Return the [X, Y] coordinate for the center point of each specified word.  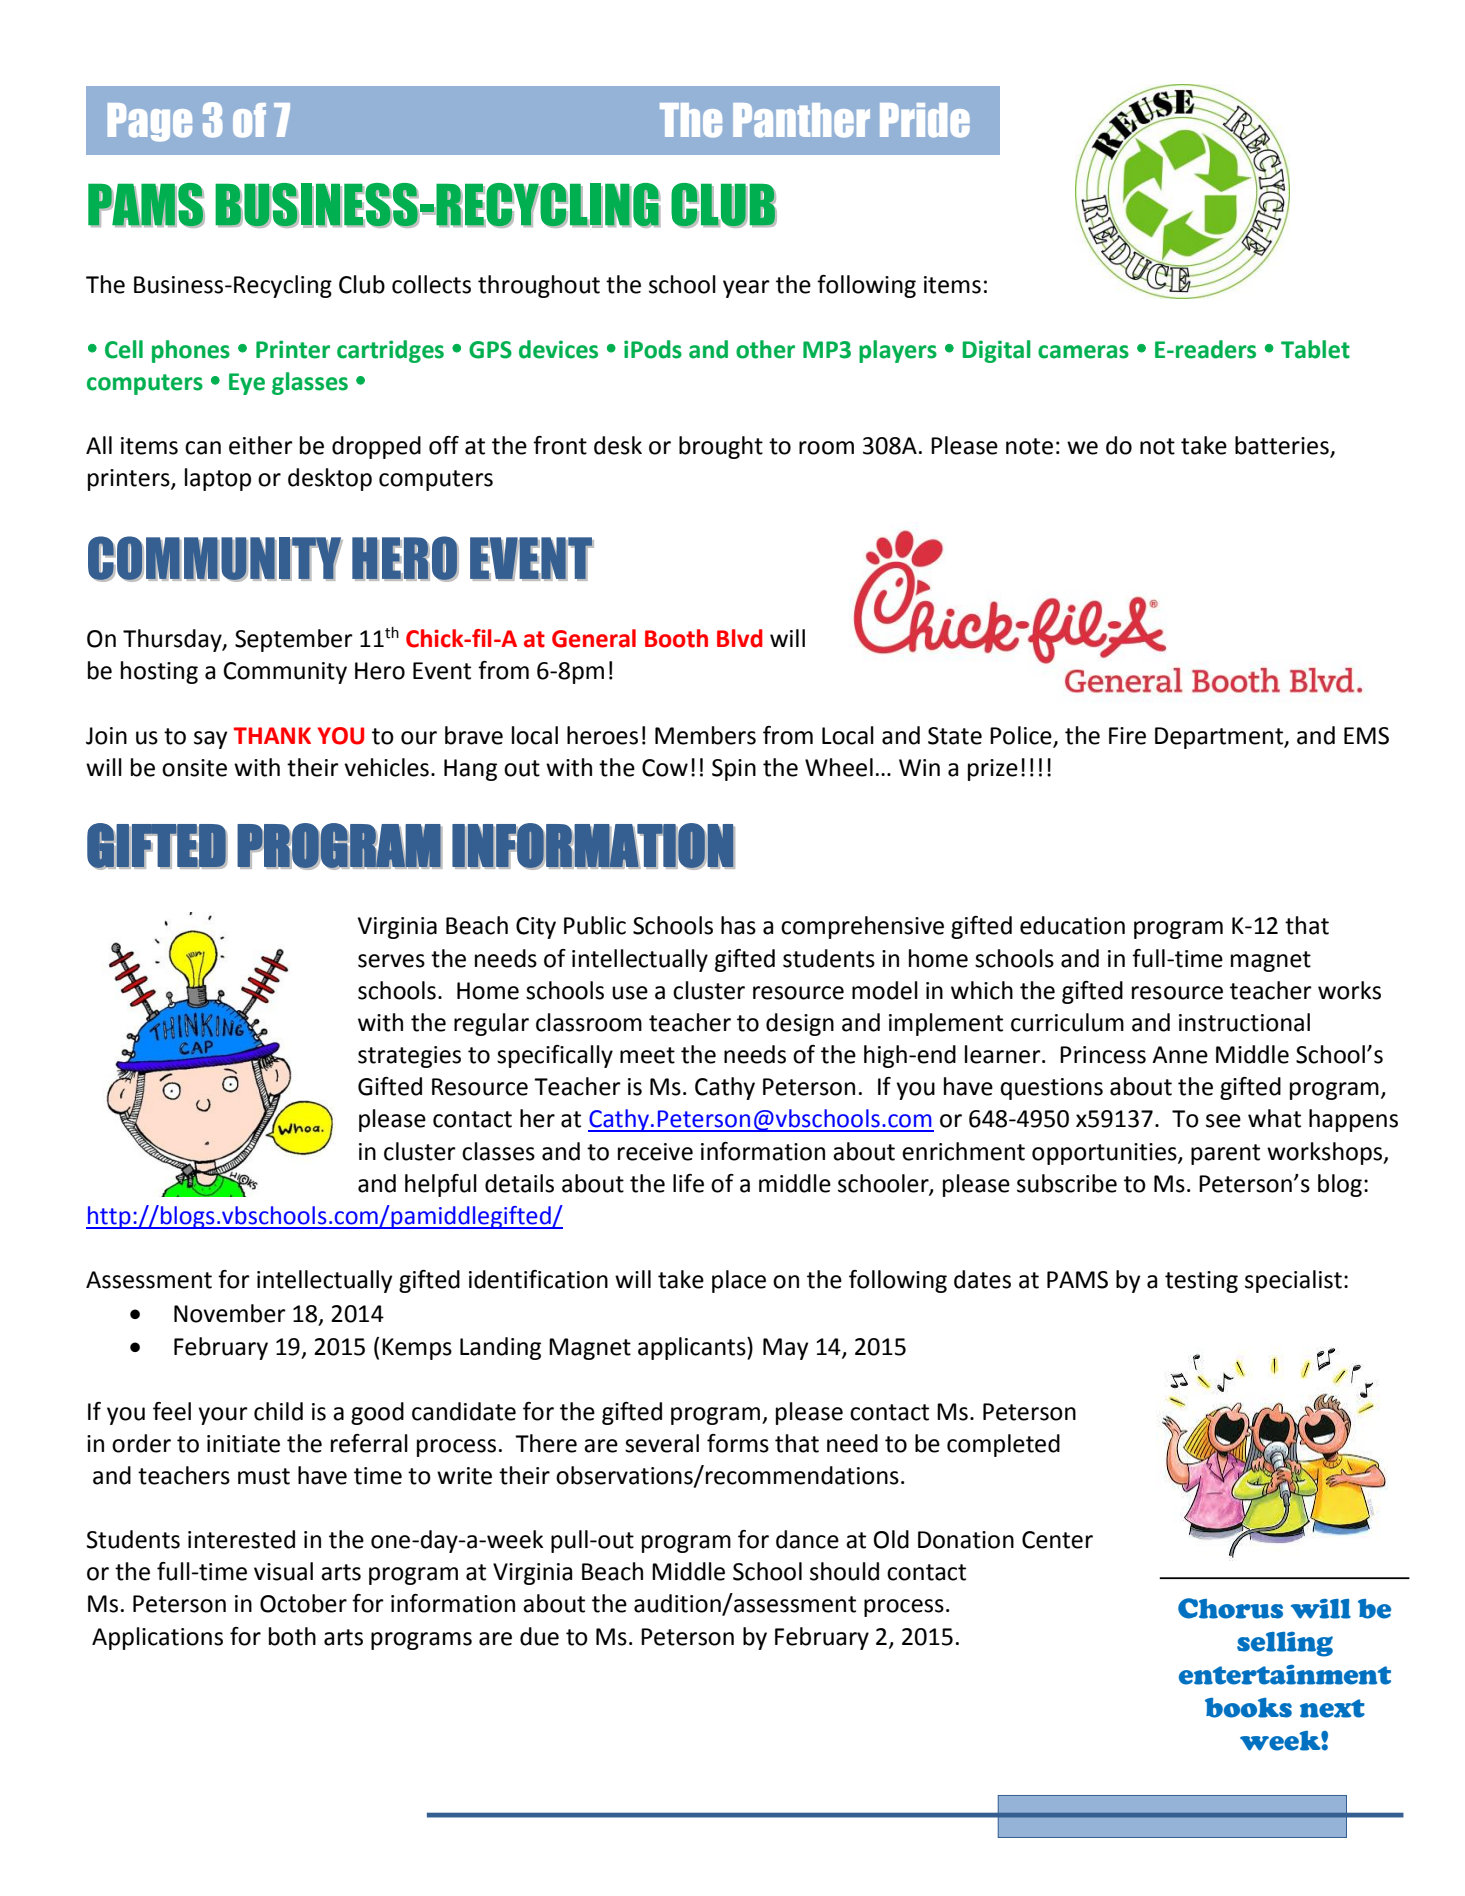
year [746, 289]
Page [150, 122]
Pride [925, 120]
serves [391, 961]
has [738, 925]
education [1072, 925]
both [292, 1636]
